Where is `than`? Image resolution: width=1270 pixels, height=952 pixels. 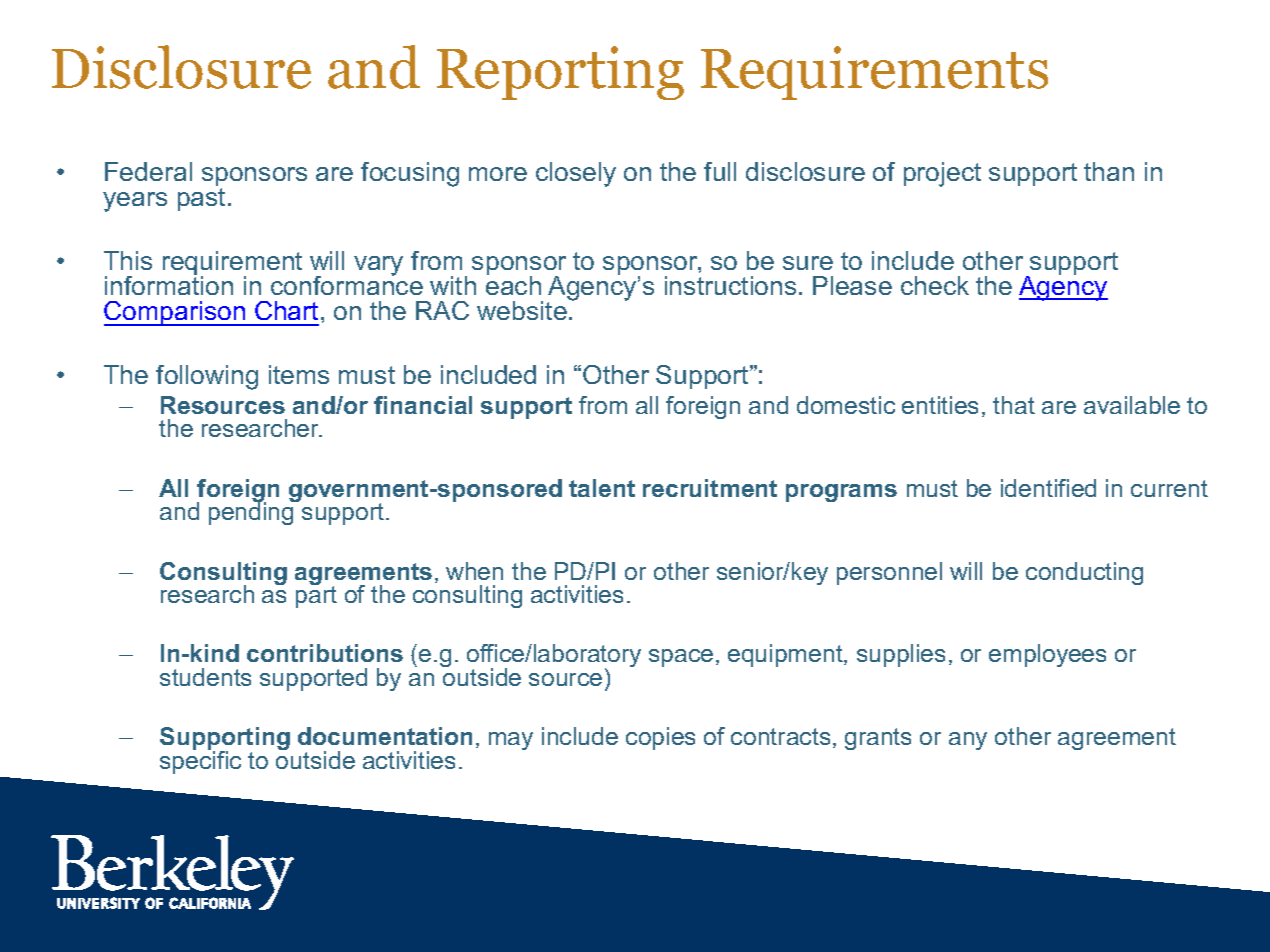 than is located at coordinates (1109, 171).
